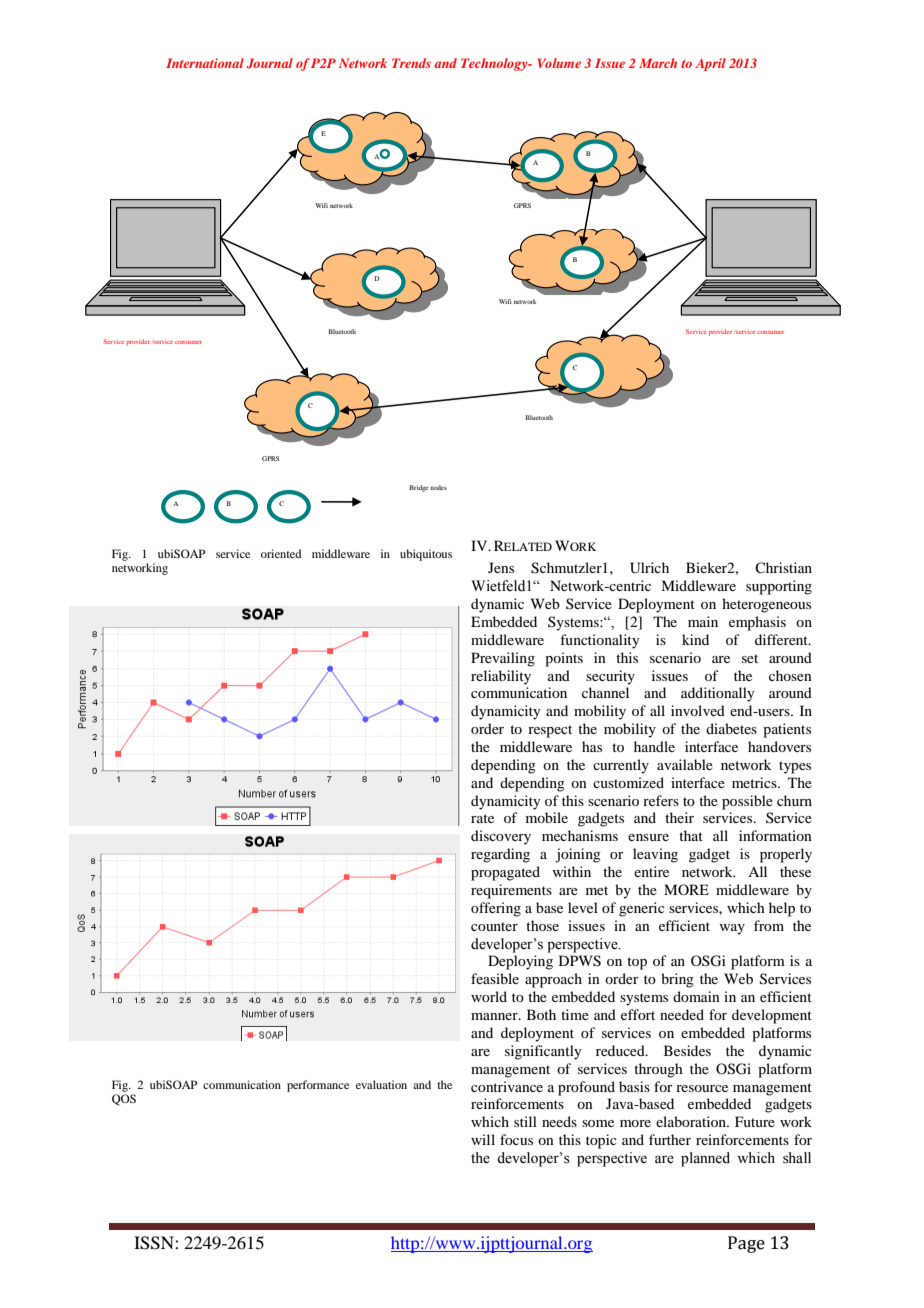 This screenshot has height=1308, width=924. Describe the element at coordinates (695, 639) in the screenshot. I see `kind` at that location.
